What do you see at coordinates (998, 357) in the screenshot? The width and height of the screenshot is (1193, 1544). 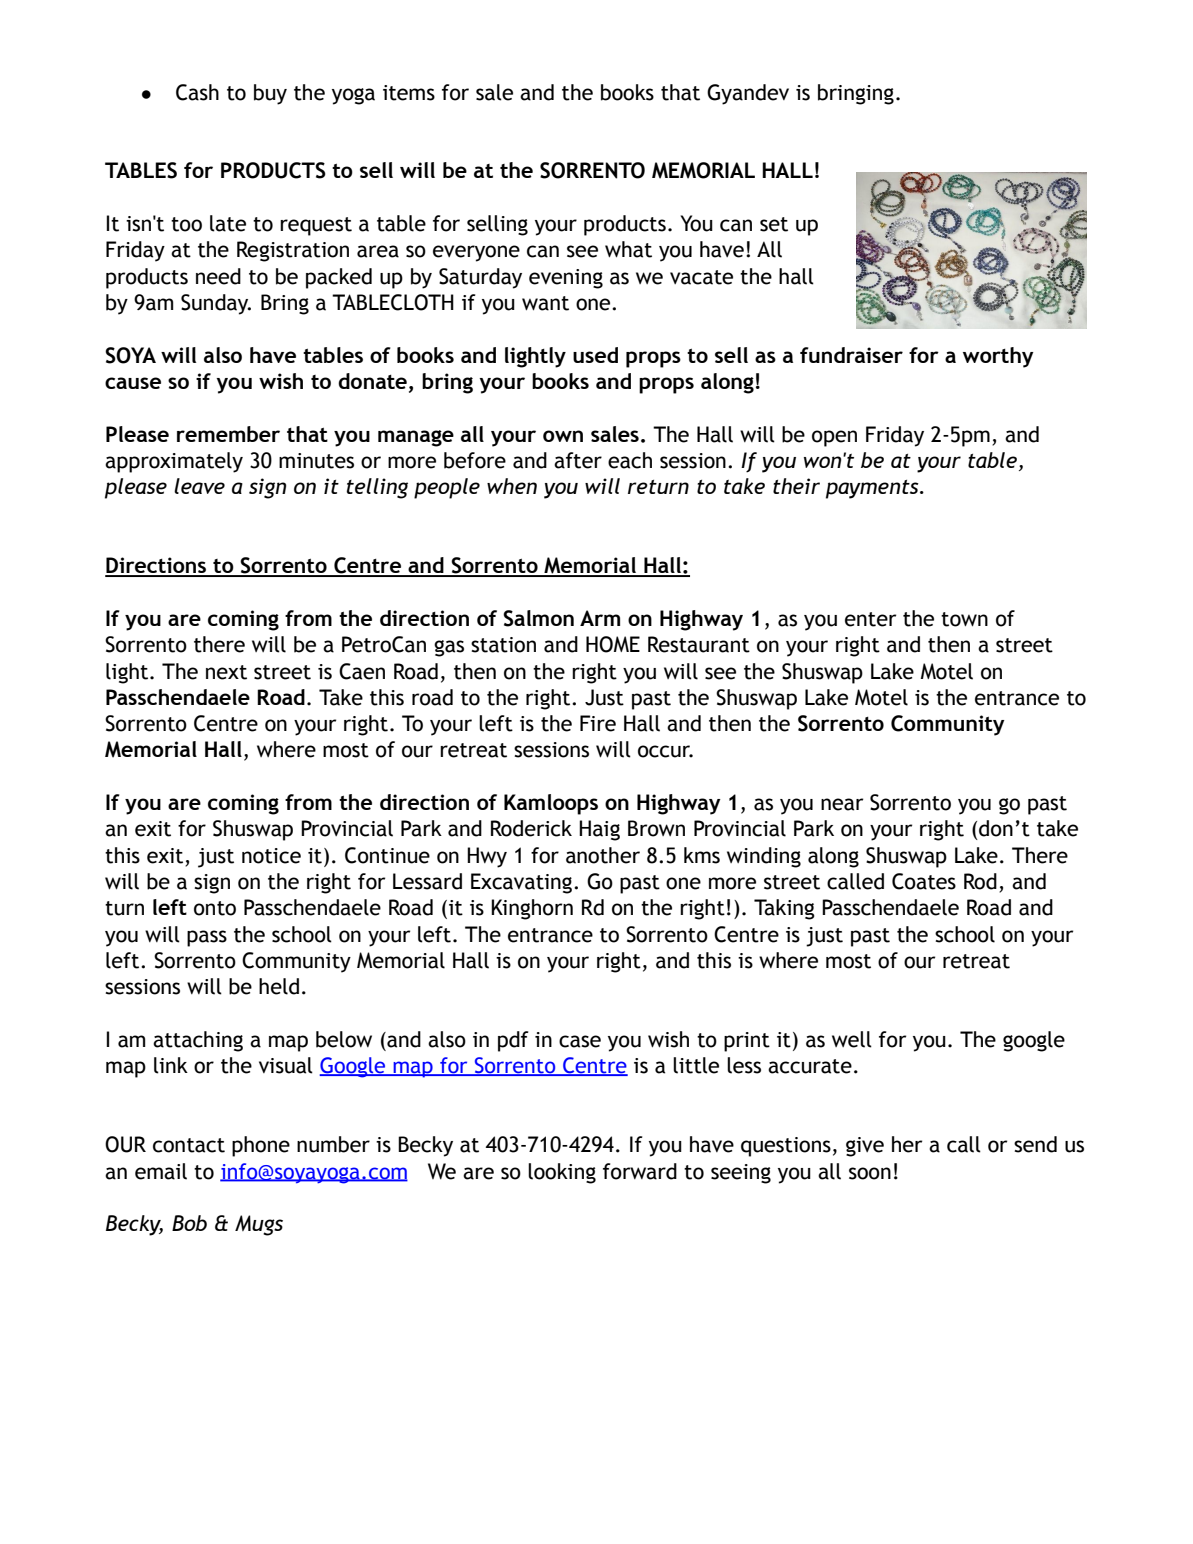 I see `worthy` at bounding box center [998, 357].
